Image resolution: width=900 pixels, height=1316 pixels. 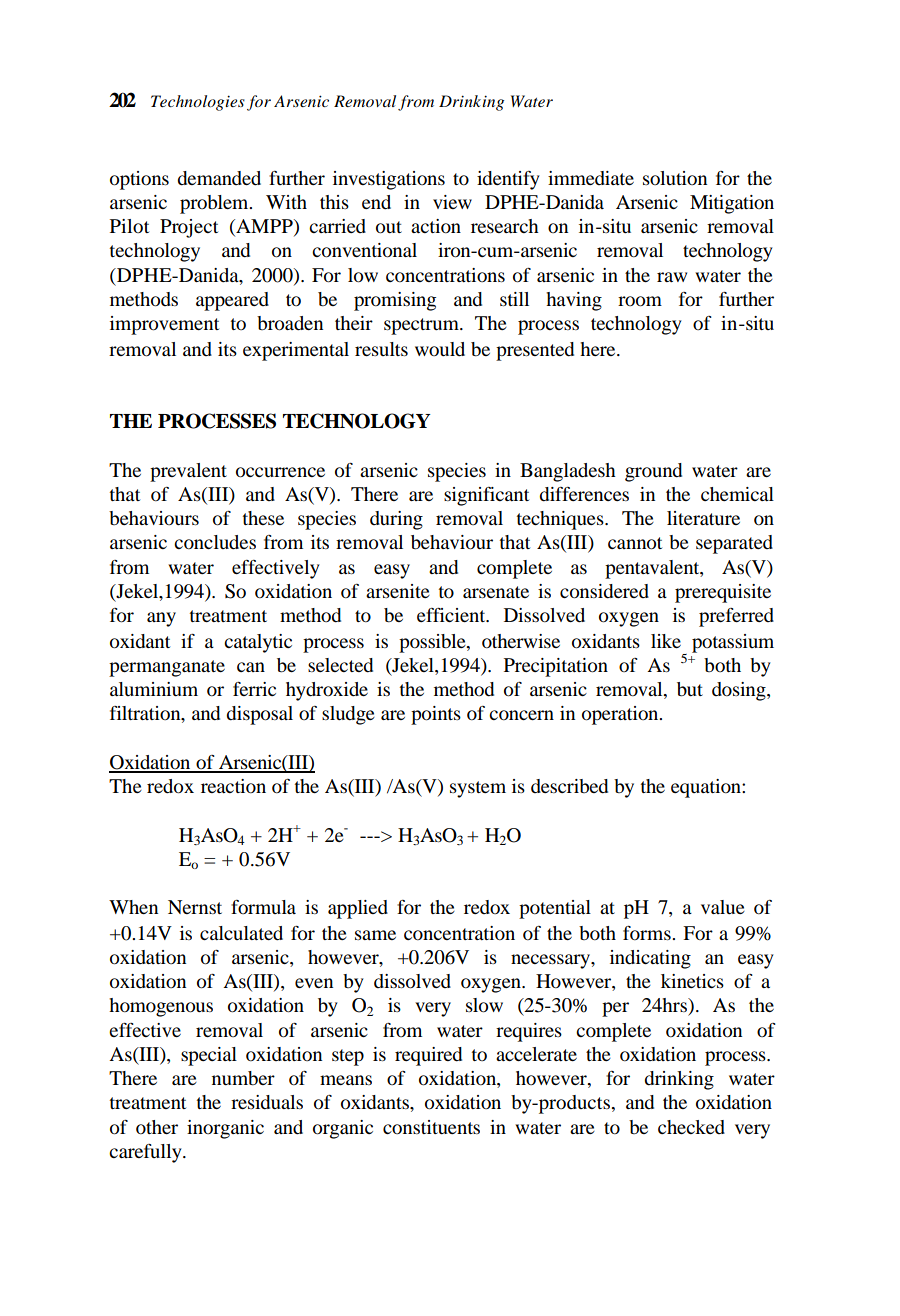 I want to click on Technologies, so click(x=198, y=103).
